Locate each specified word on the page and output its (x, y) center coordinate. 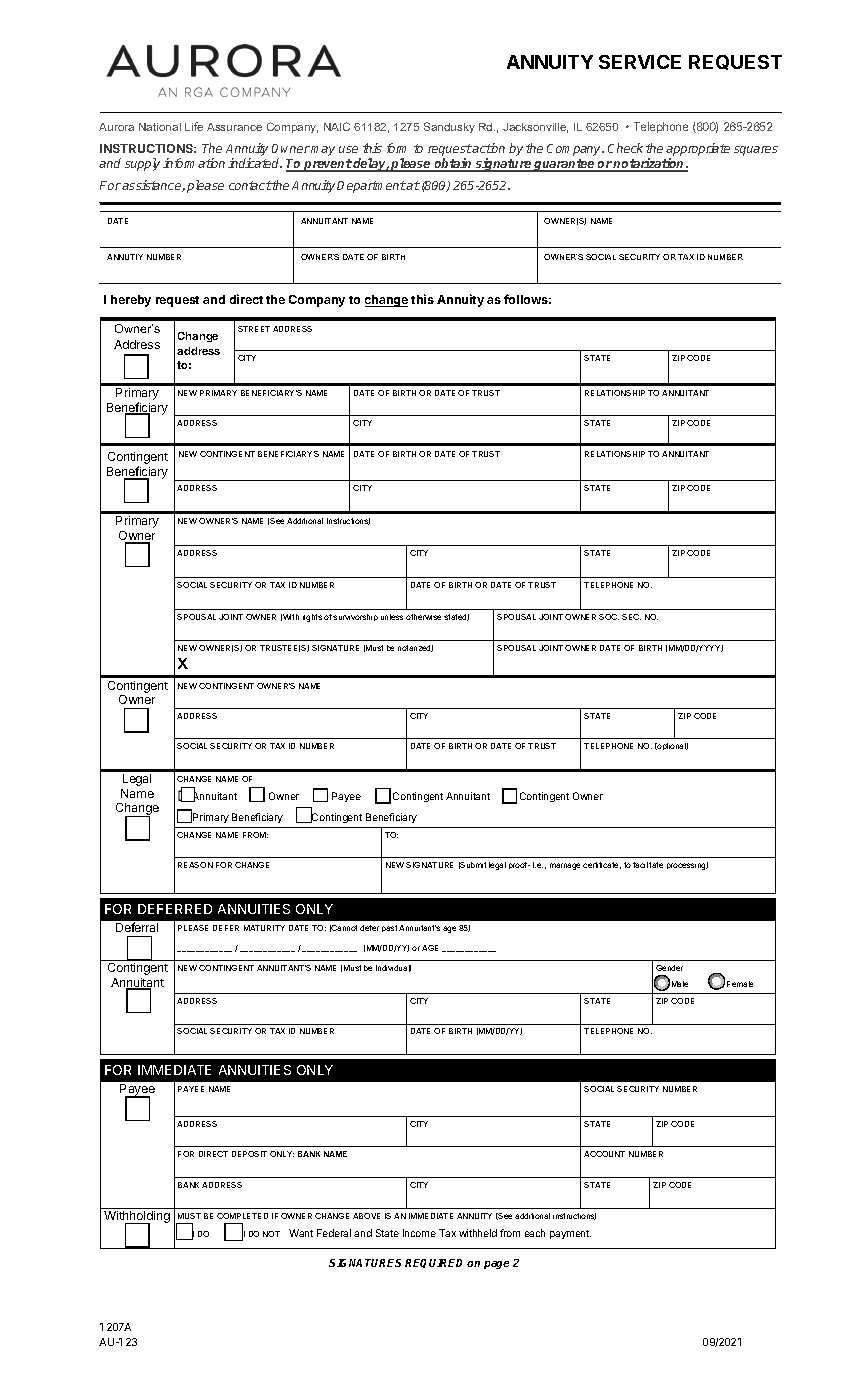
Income (419, 1233)
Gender (669, 968)
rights (312, 618)
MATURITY (264, 928)
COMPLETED (242, 1216)
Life (194, 126)
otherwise (423, 617)
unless (392, 617)
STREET (254, 329)
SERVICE (640, 62)
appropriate (698, 151)
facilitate (648, 865)
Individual (393, 968)
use (348, 149)
